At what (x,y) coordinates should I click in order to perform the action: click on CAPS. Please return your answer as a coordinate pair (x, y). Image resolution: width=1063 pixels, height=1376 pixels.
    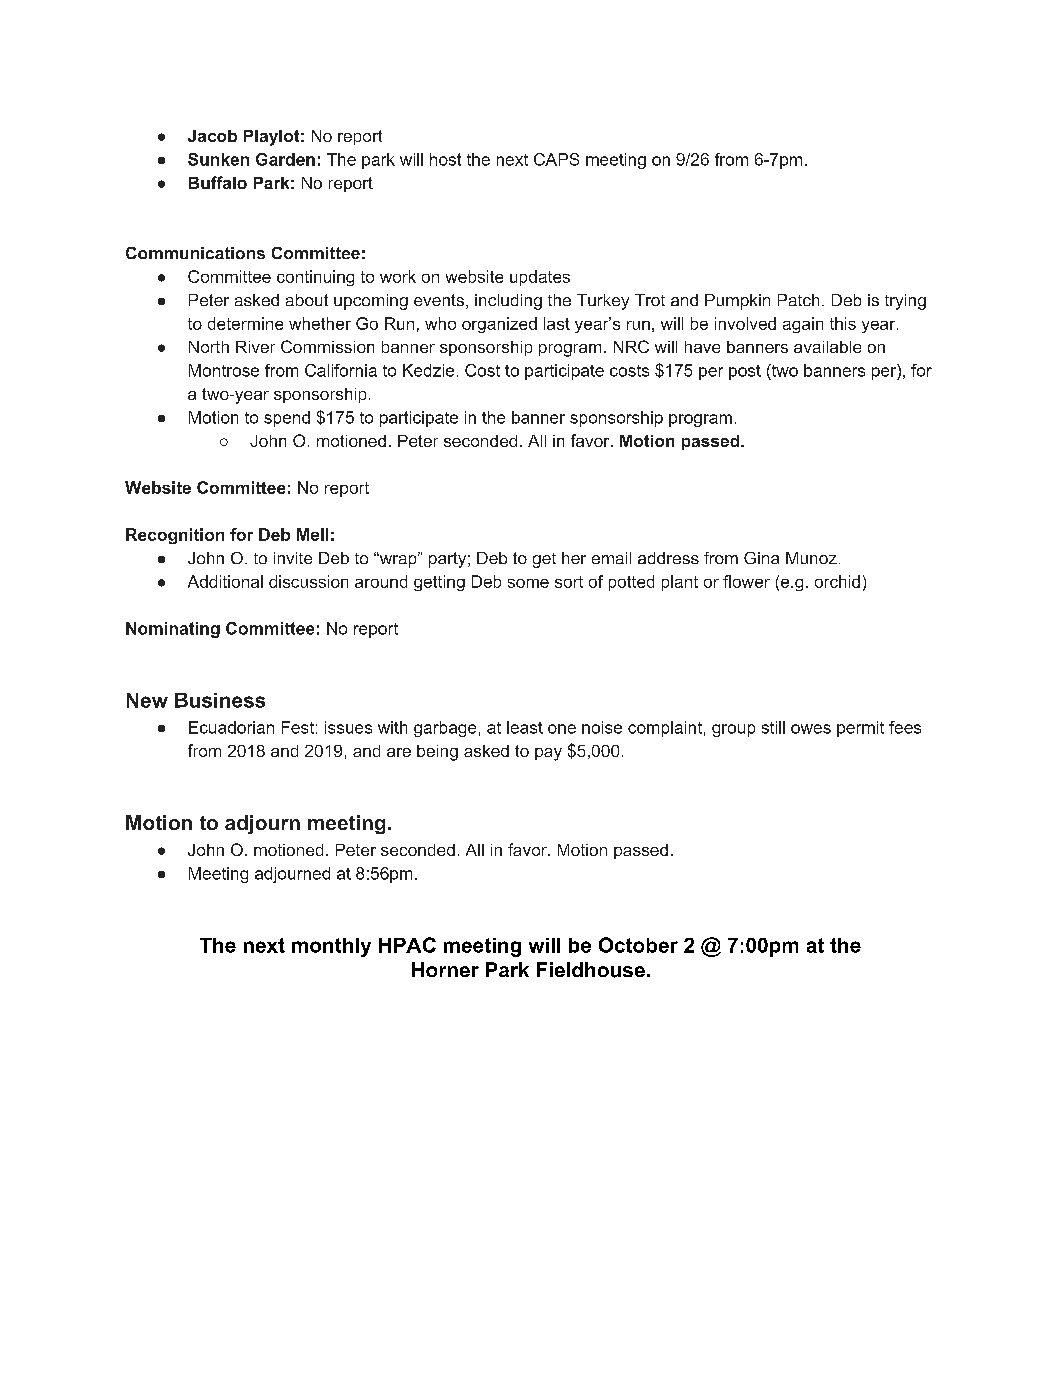
    Looking at the image, I should click on (556, 159).
